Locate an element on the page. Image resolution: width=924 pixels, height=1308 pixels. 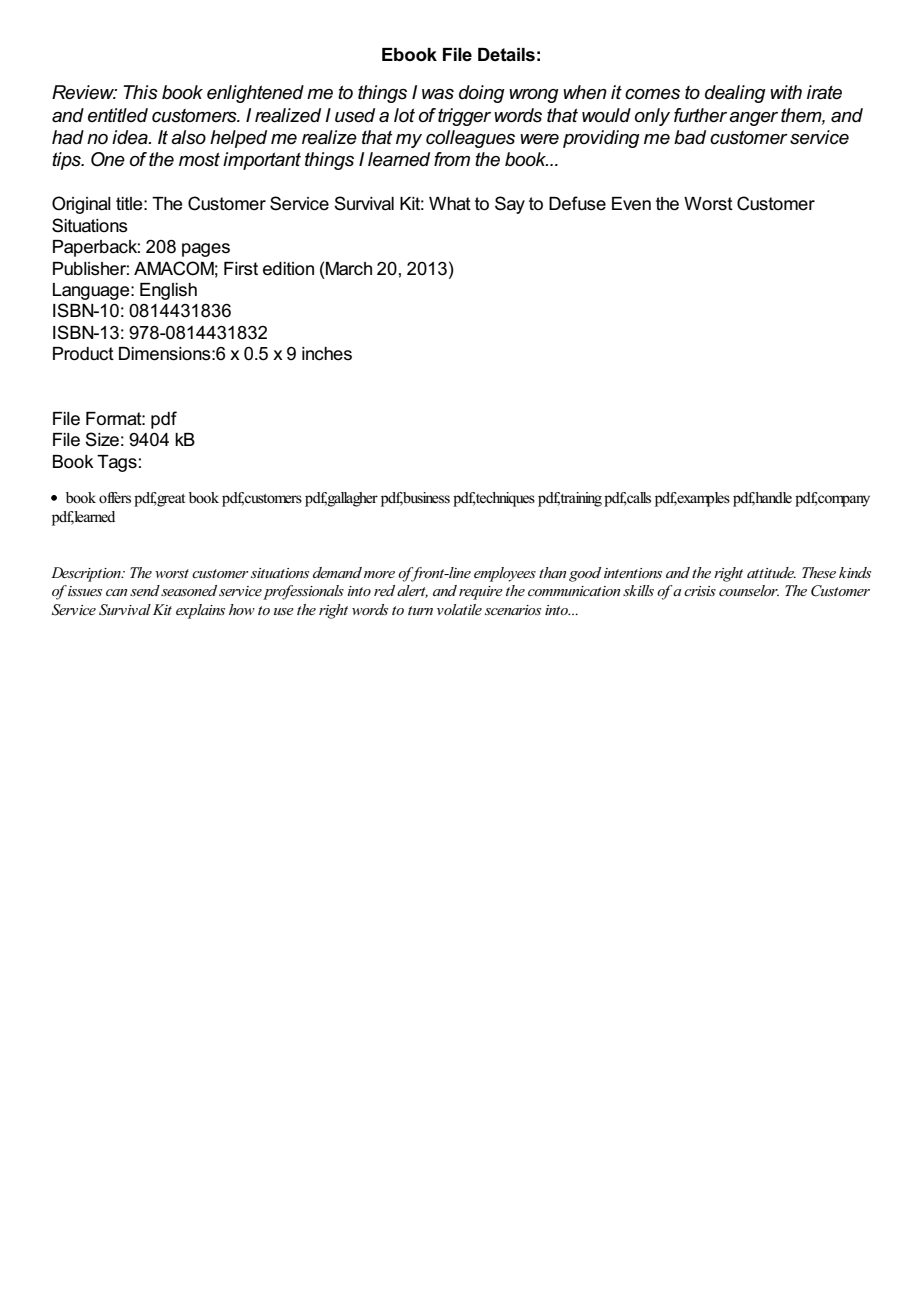
What is located at coordinates (450, 204).
